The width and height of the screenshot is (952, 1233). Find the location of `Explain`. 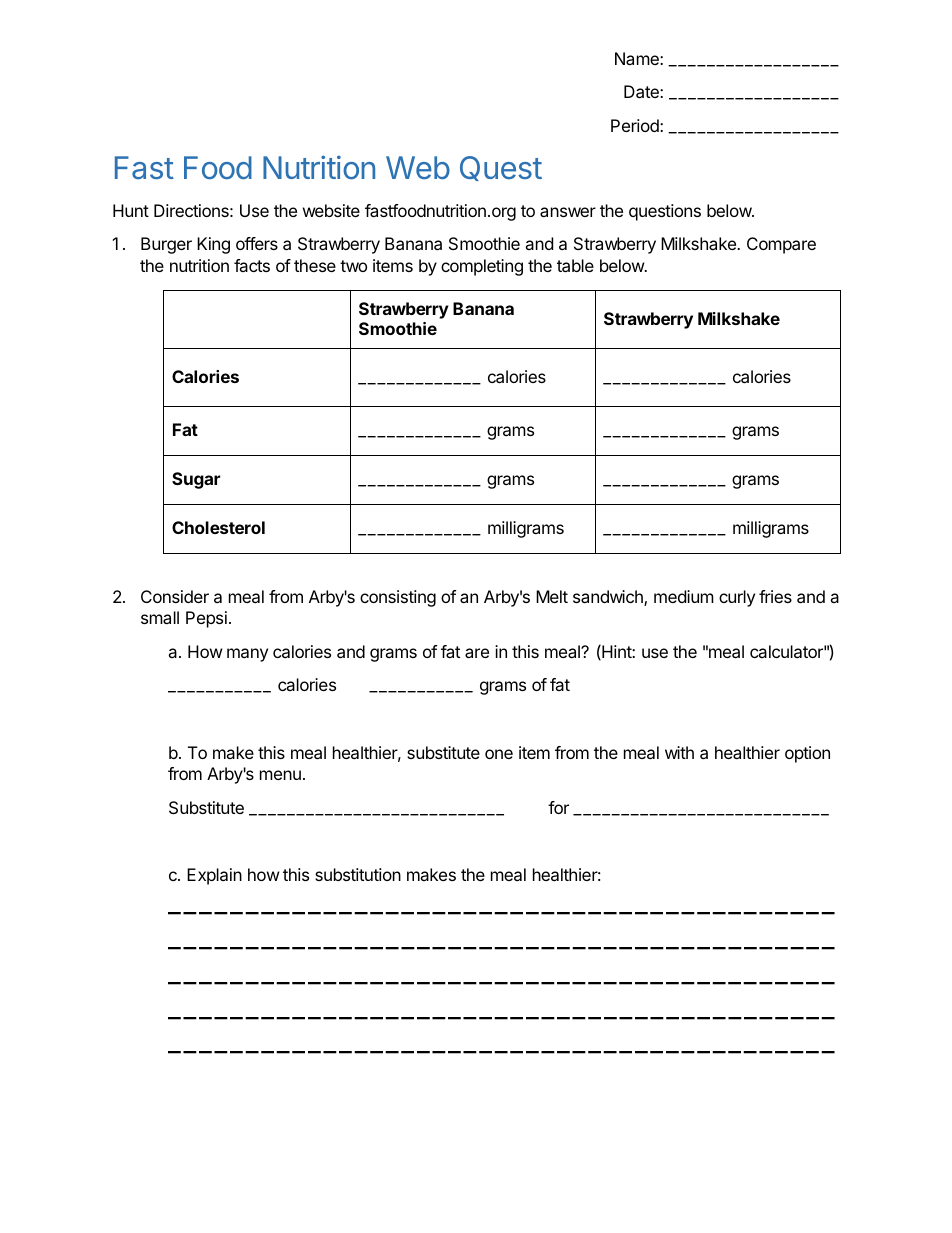

Explain is located at coordinates (214, 876).
